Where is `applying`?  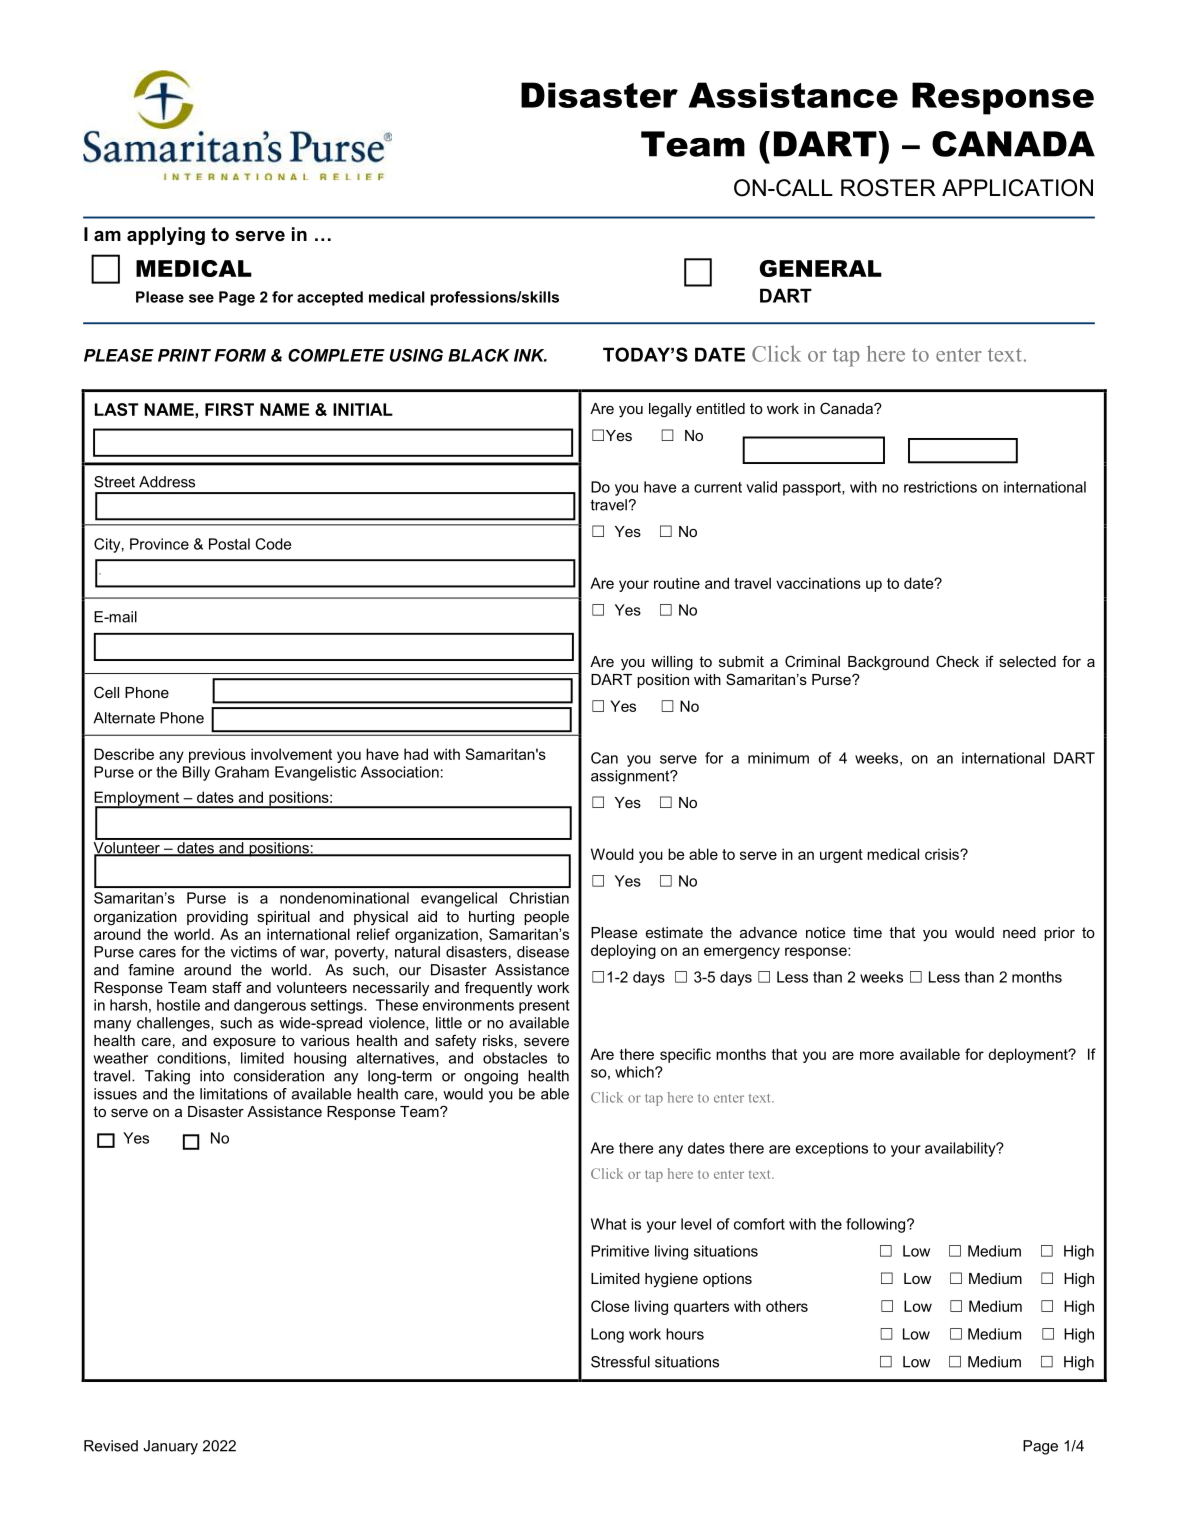
applying is located at coordinates (166, 236).
